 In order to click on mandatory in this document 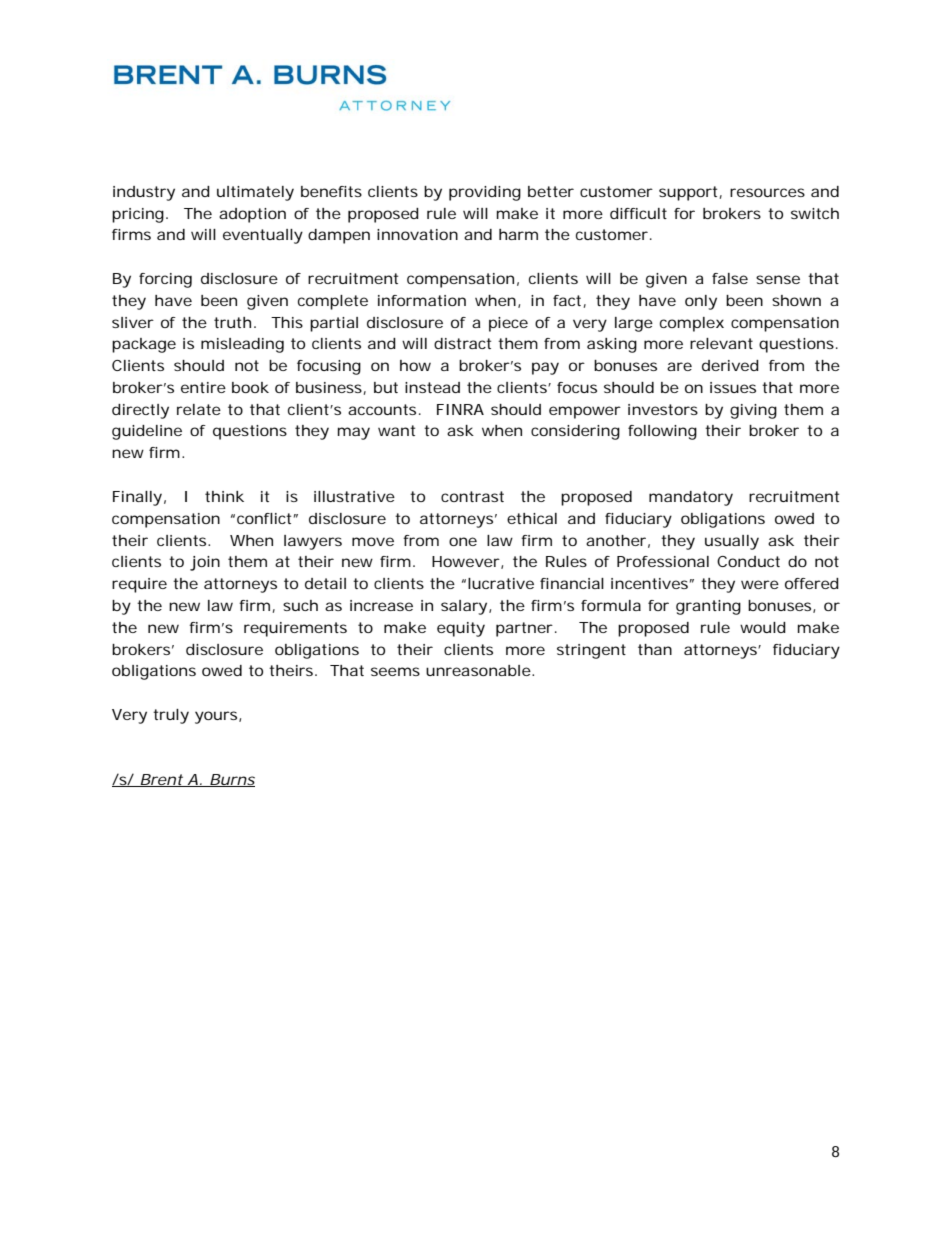, I will do `click(691, 498)`.
